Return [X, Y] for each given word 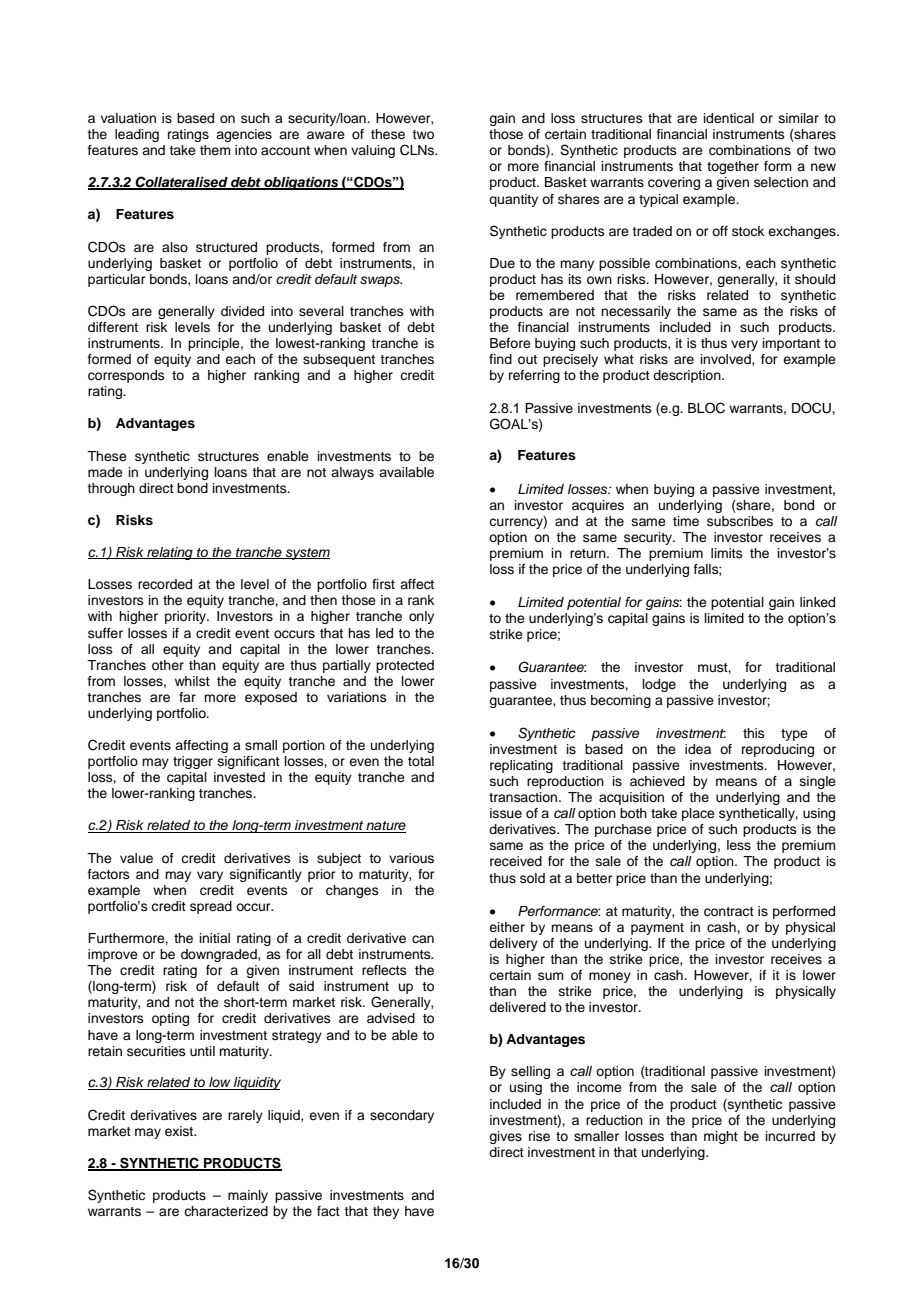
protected [405, 666]
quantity [513, 200]
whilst [192, 681]
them [215, 150]
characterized [226, 1211]
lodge [659, 685]
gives [505, 1137]
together [733, 167]
